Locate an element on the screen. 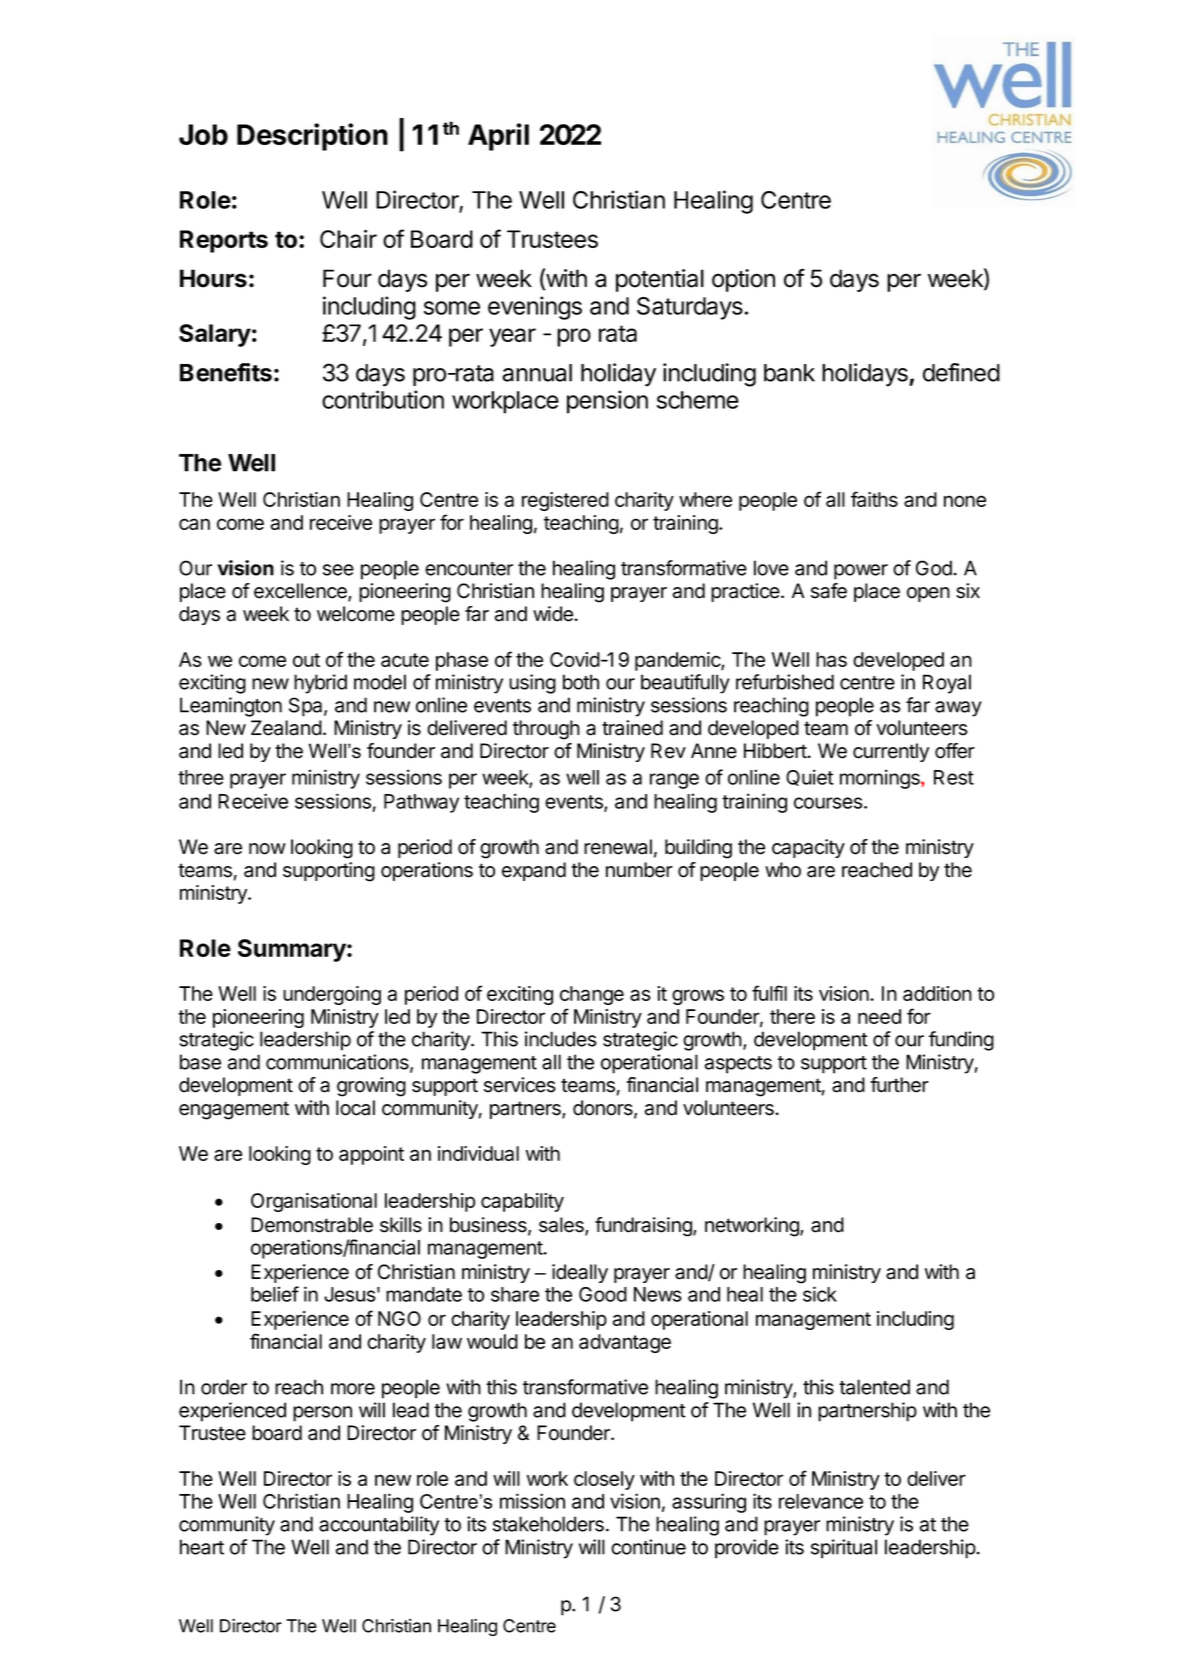 The height and width of the screenshot is (1672, 1181). option is located at coordinates (743, 280).
